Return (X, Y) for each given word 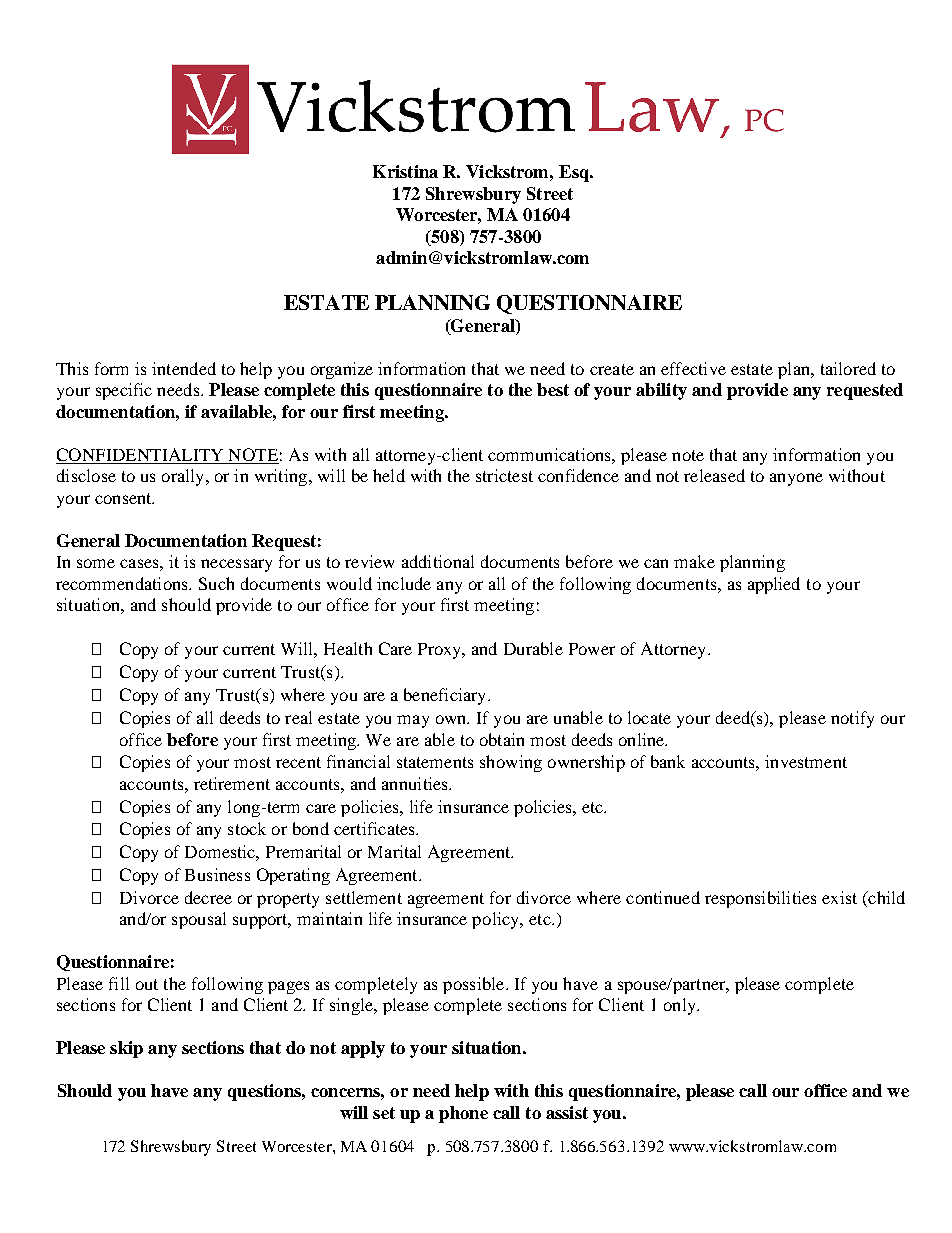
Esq (575, 173)
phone (463, 1114)
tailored (848, 368)
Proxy (441, 651)
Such (216, 583)
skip (126, 1049)
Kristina (405, 171)
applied (774, 585)
